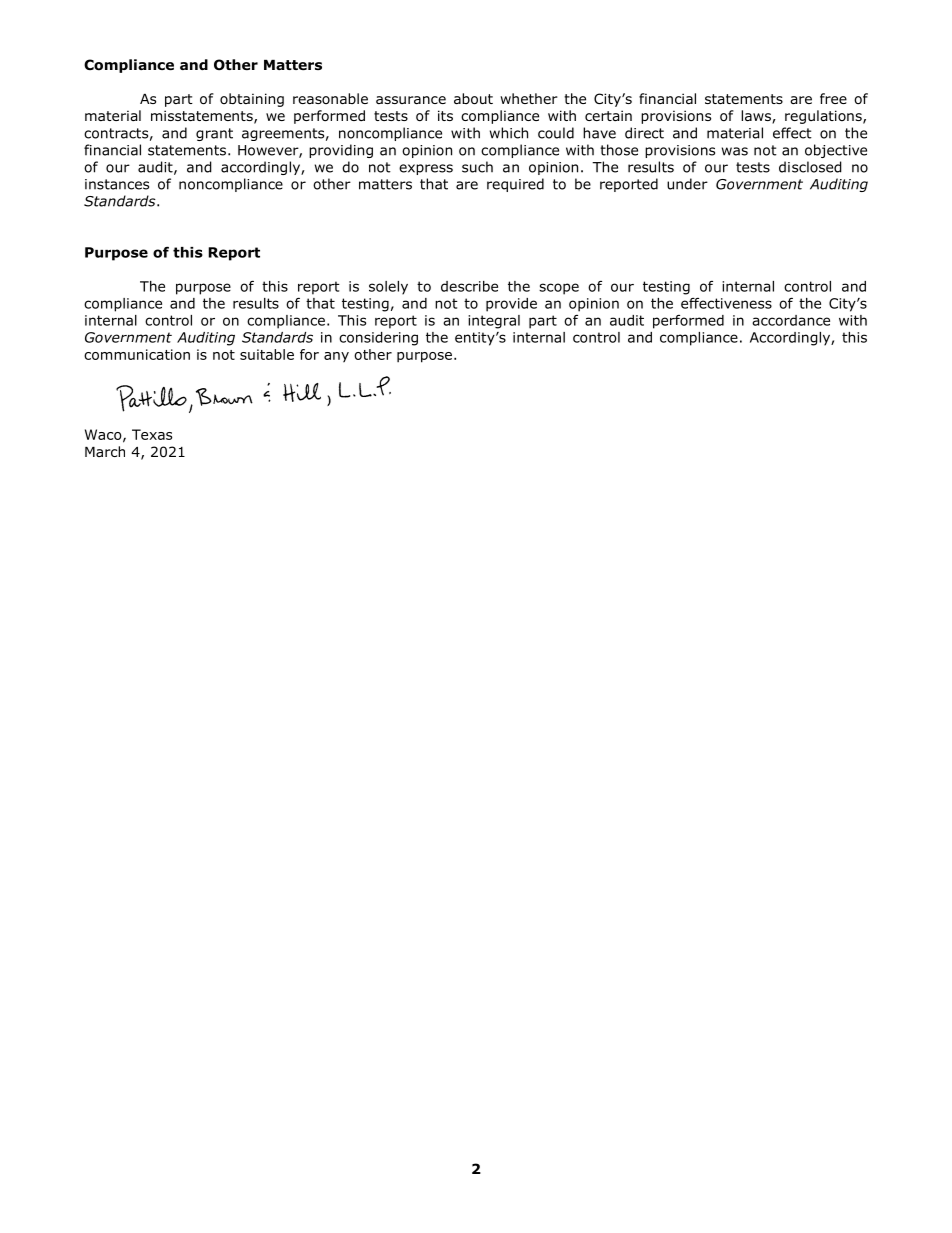 This image has height=1233, width=952. What do you see at coordinates (388, 288) in the image?
I see `solely` at bounding box center [388, 288].
